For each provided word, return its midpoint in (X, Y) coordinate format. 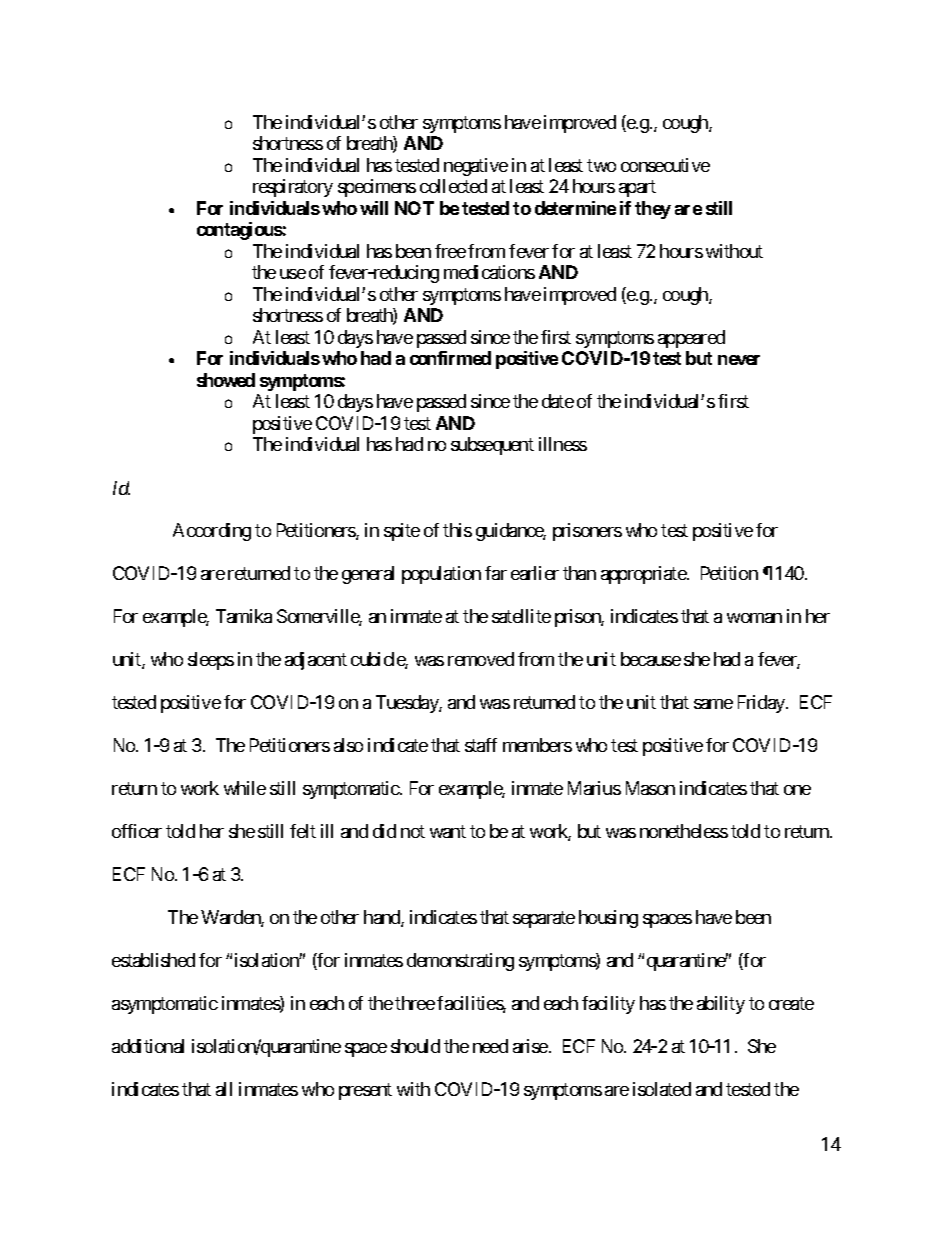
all (224, 1089)
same (713, 704)
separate (544, 919)
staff (481, 745)
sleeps (211, 661)
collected (453, 186)
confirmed (450, 358)
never (739, 360)
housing (608, 919)
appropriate (644, 575)
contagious (240, 231)
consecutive (665, 165)
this (457, 530)
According (212, 532)
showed (226, 380)
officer (137, 831)
